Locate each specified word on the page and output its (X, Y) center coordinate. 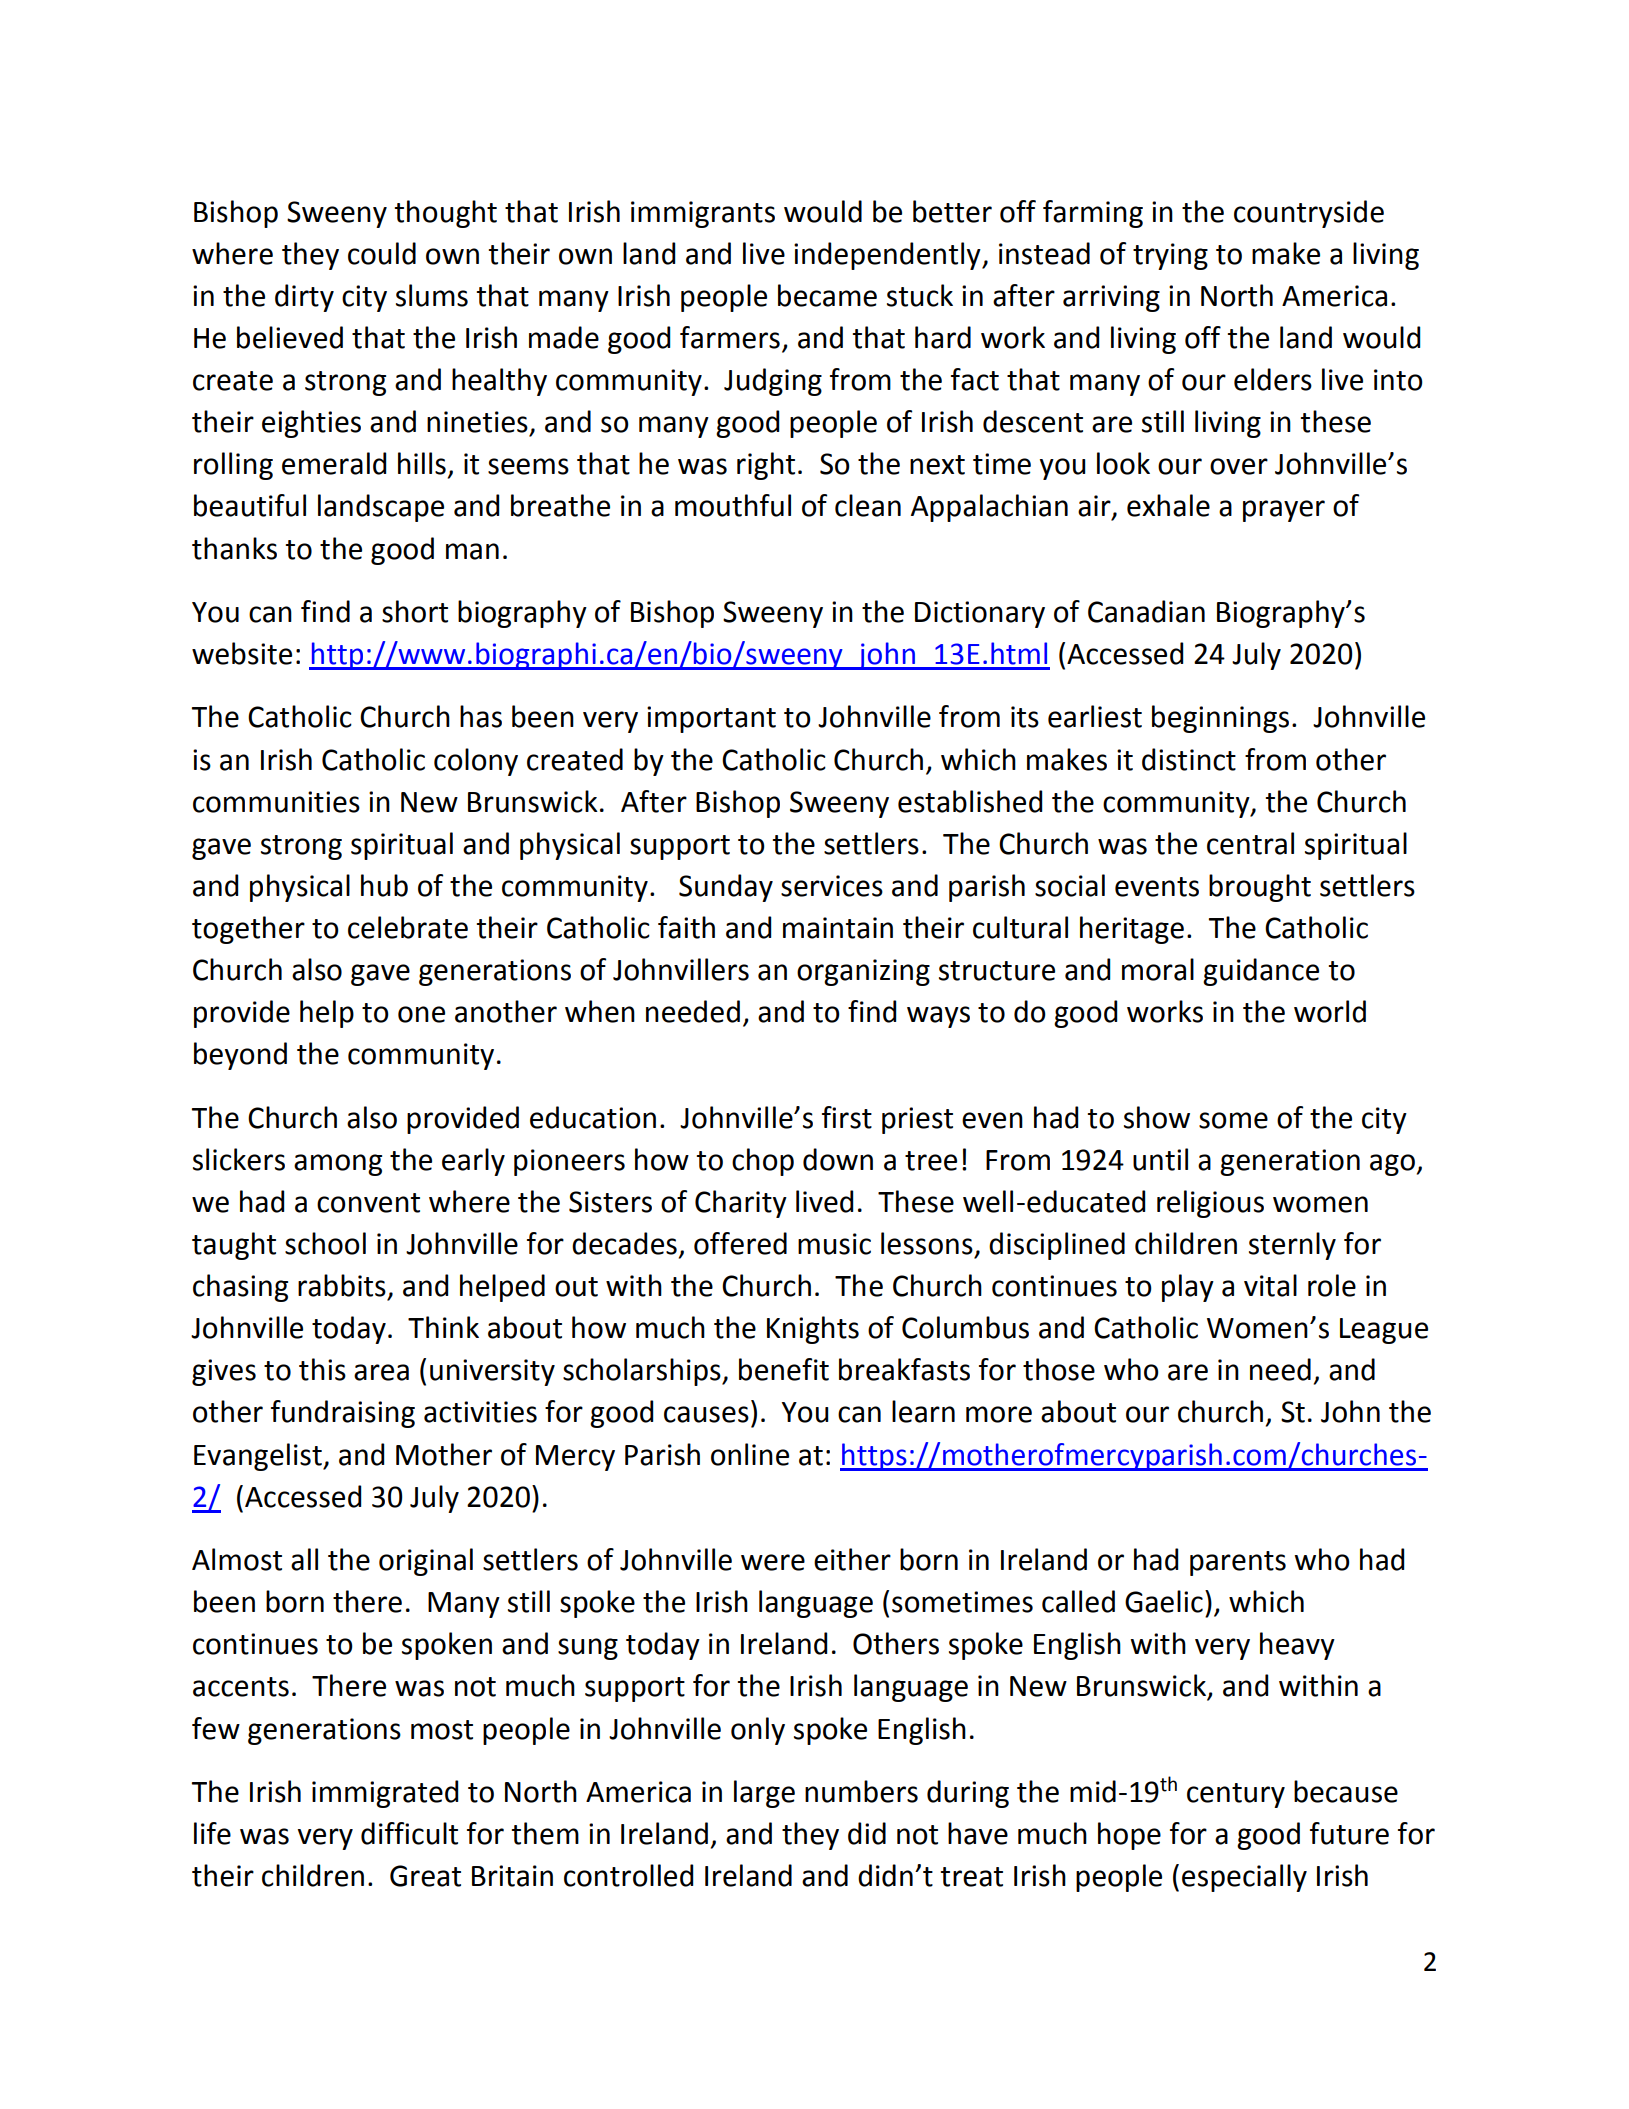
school (325, 1243)
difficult (409, 1833)
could (382, 253)
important (711, 719)
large (764, 1794)
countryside (1309, 214)
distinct (1189, 759)
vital (1270, 1285)
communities (276, 802)
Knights (813, 1330)
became (827, 295)
